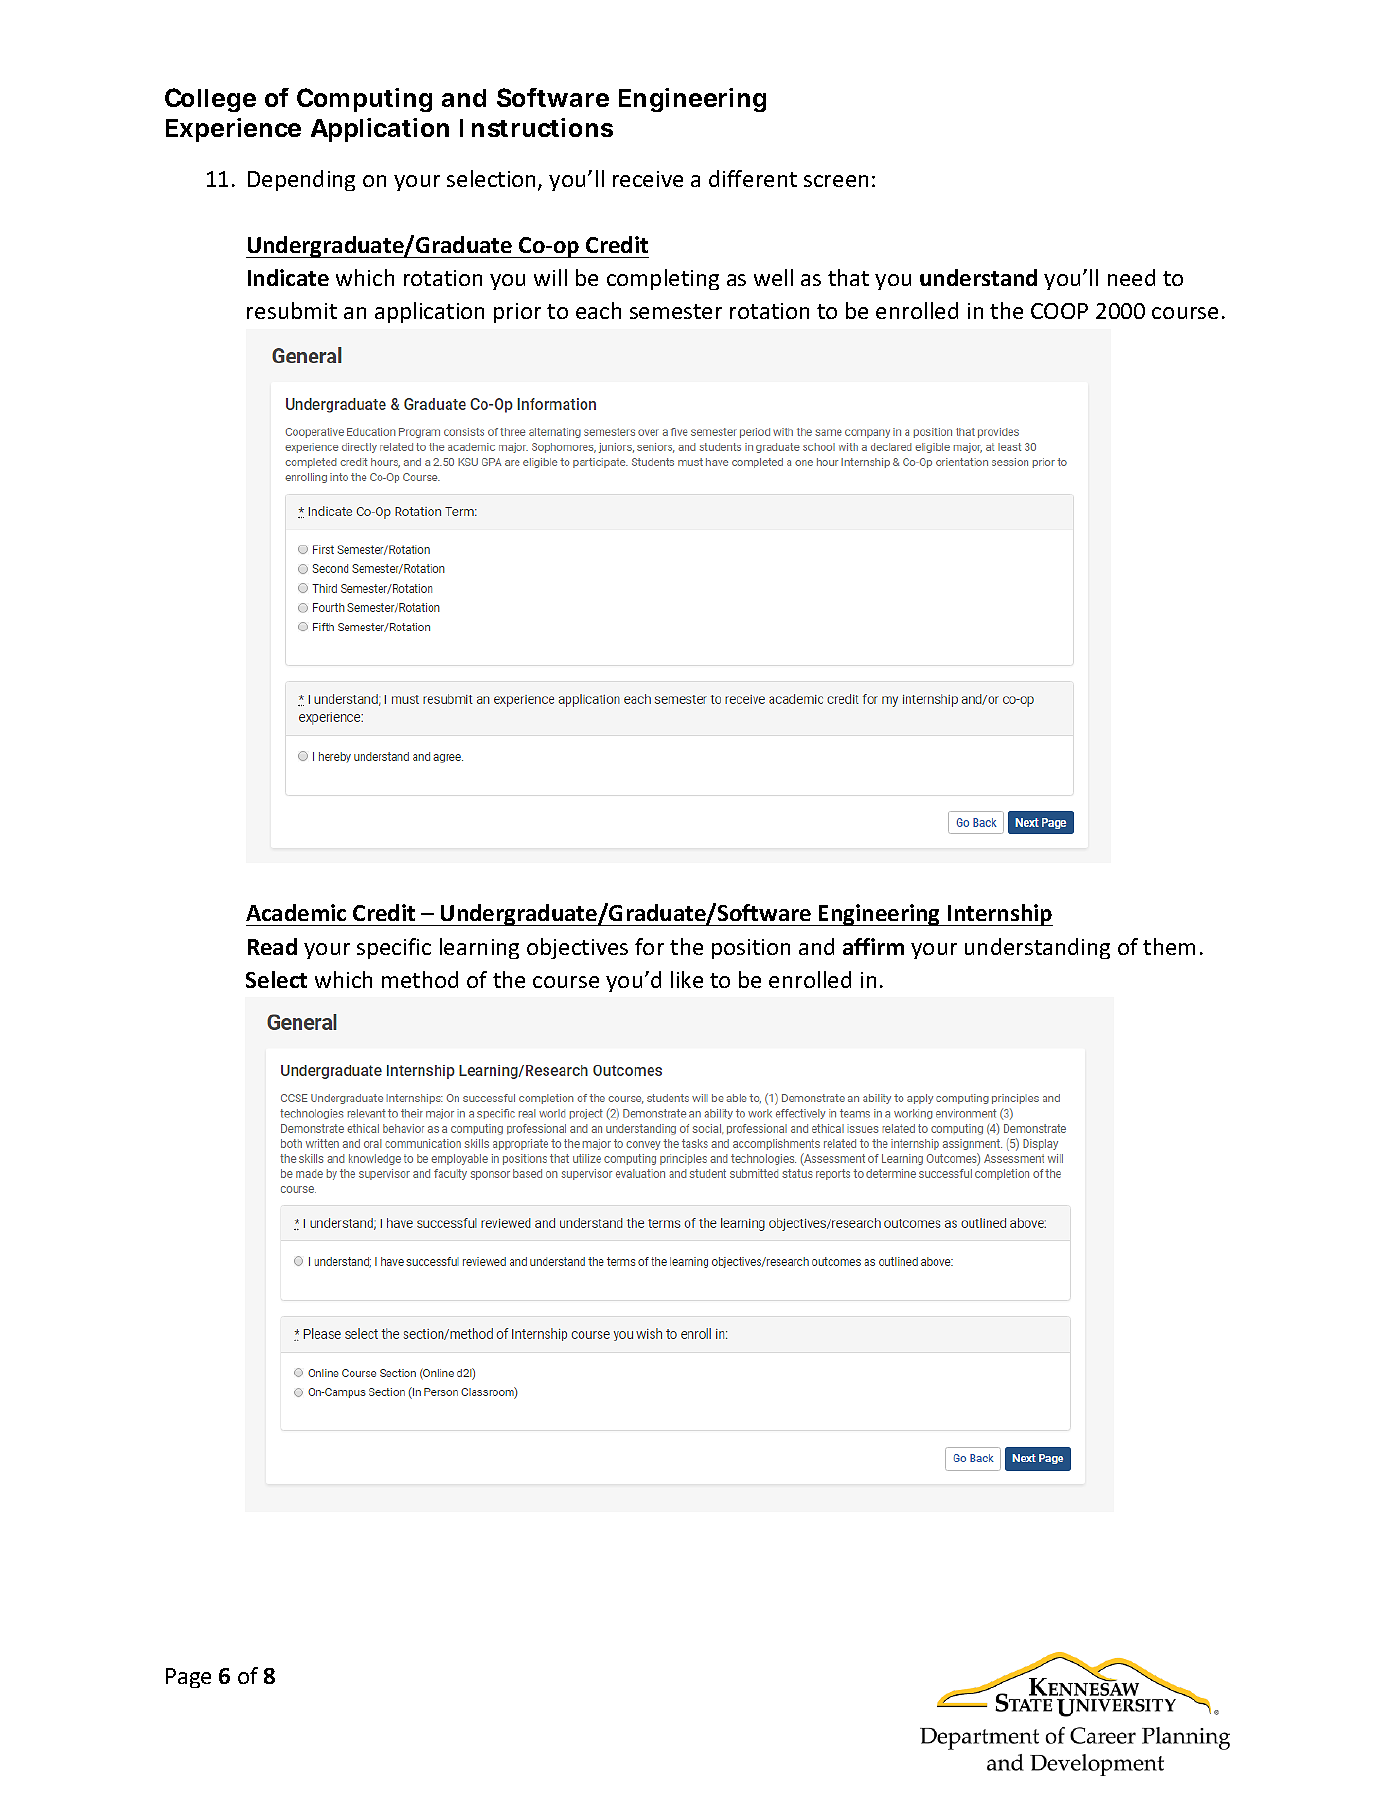  What do you see at coordinates (648, 179) in the screenshot?
I see `receive` at bounding box center [648, 179].
